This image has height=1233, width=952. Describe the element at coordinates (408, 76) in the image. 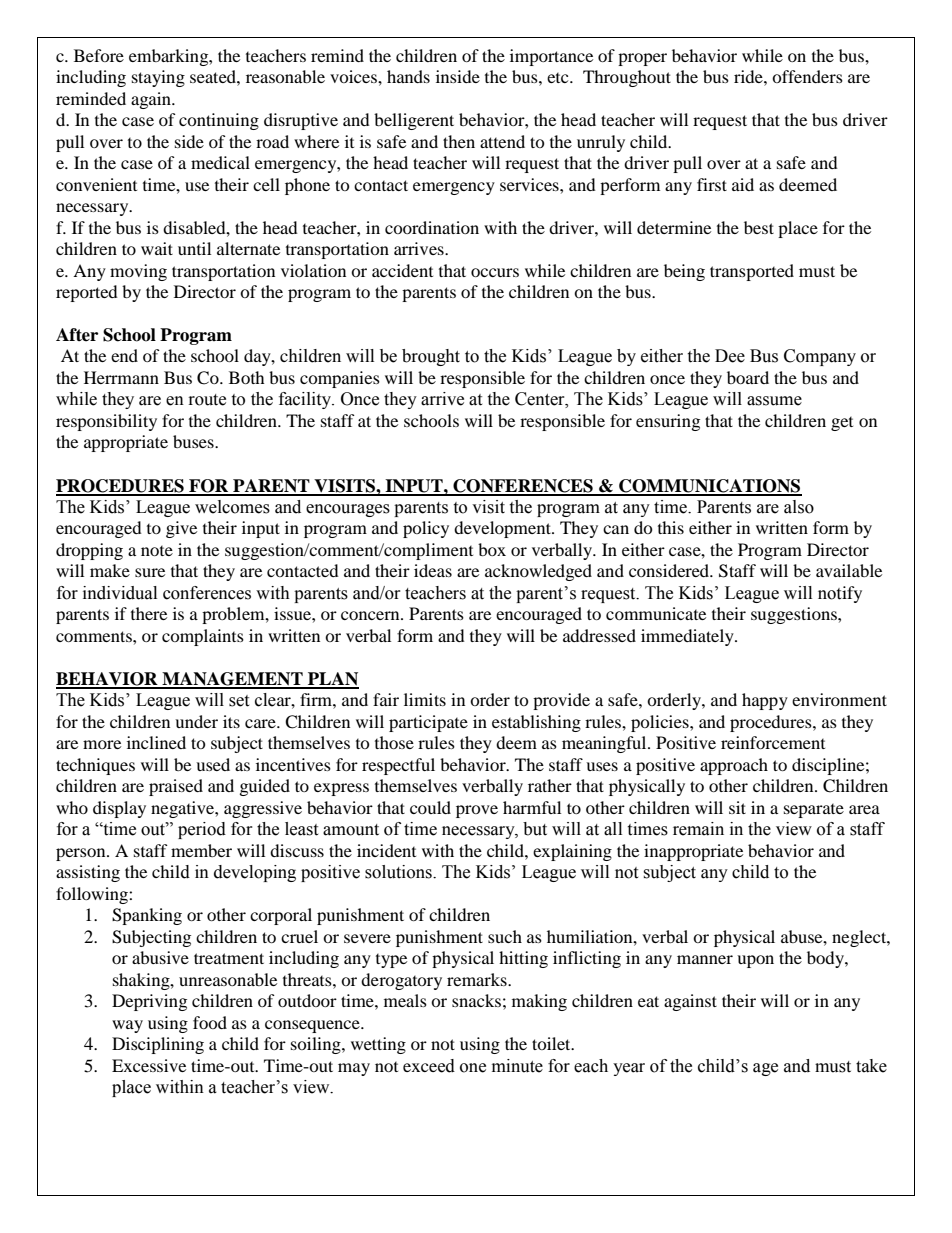

I see `hands` at that location.
